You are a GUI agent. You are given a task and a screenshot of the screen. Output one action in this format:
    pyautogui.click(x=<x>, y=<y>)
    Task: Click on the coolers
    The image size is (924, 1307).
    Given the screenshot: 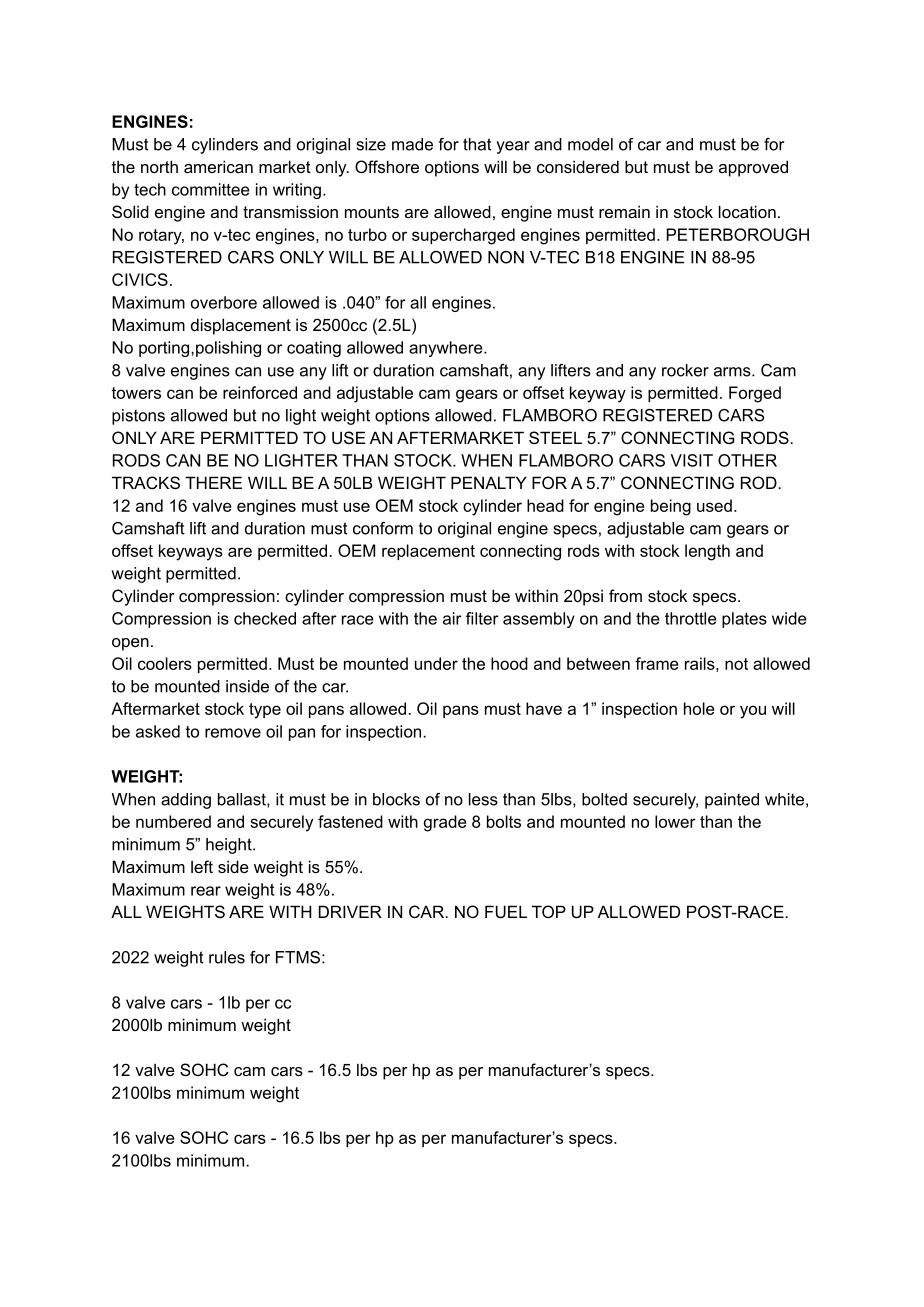 What is the action you would take?
    pyautogui.click(x=165, y=663)
